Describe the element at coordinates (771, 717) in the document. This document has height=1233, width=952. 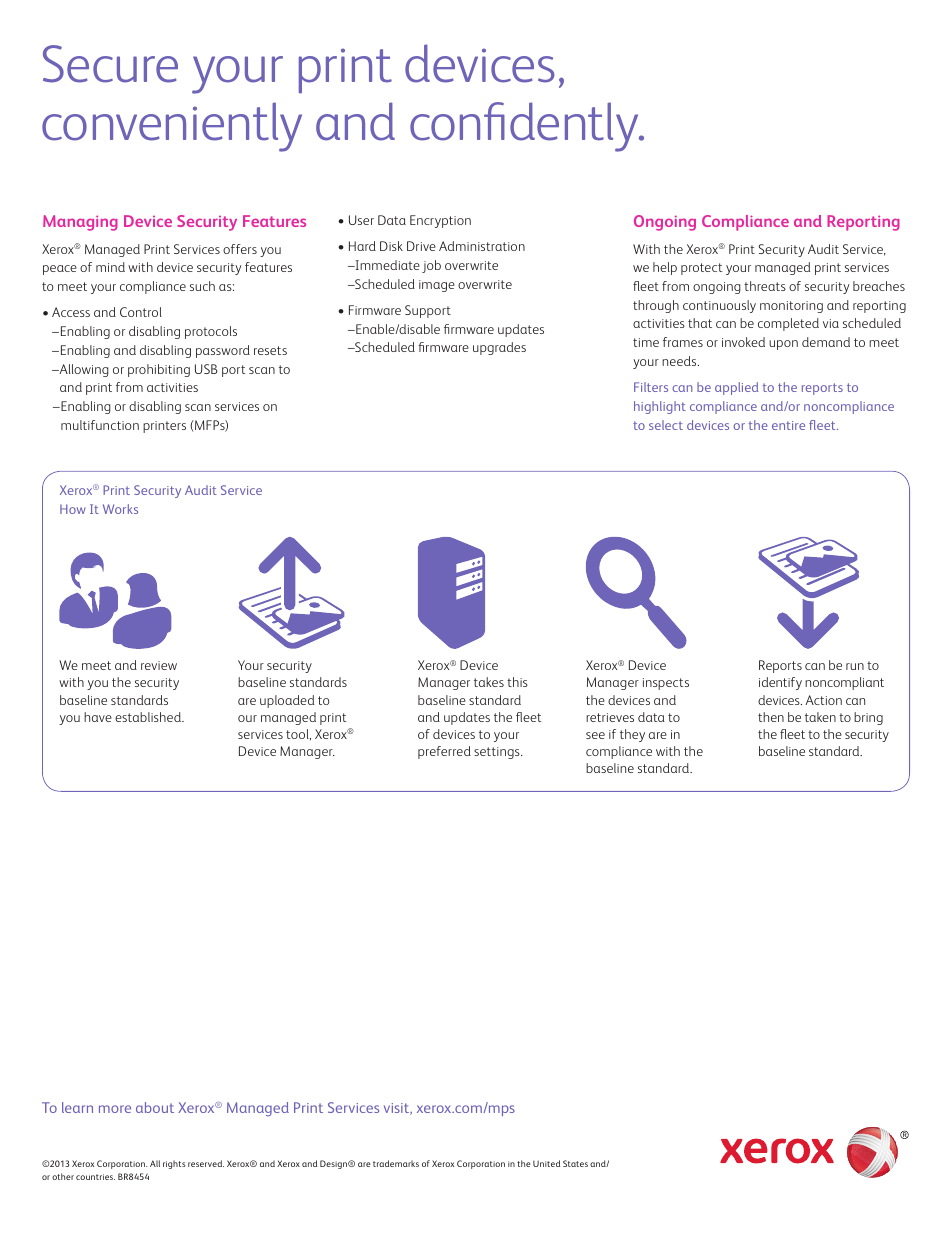
I see `then` at that location.
